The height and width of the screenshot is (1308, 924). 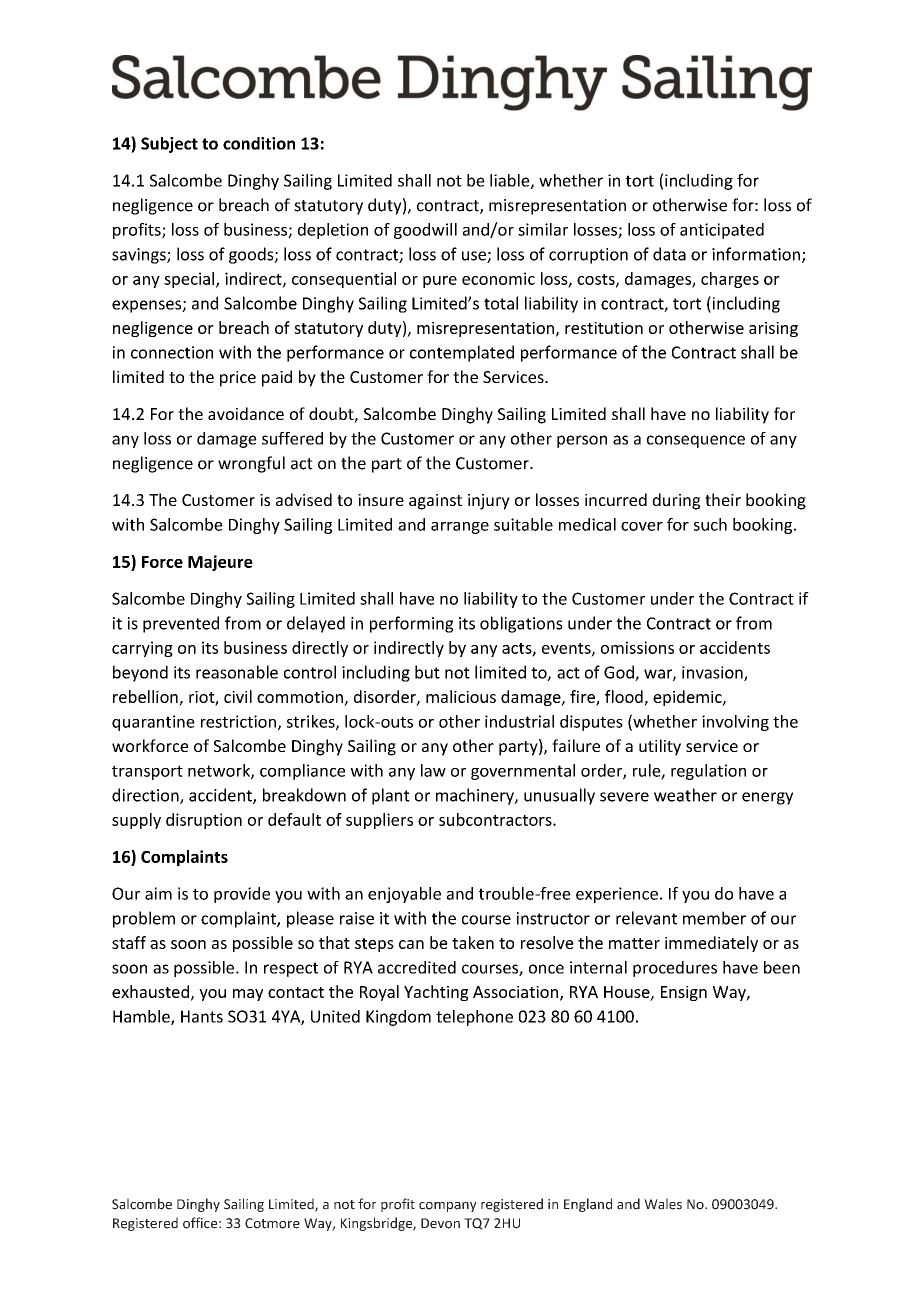 What do you see at coordinates (202, 1016) in the screenshot?
I see `Hants` at bounding box center [202, 1016].
